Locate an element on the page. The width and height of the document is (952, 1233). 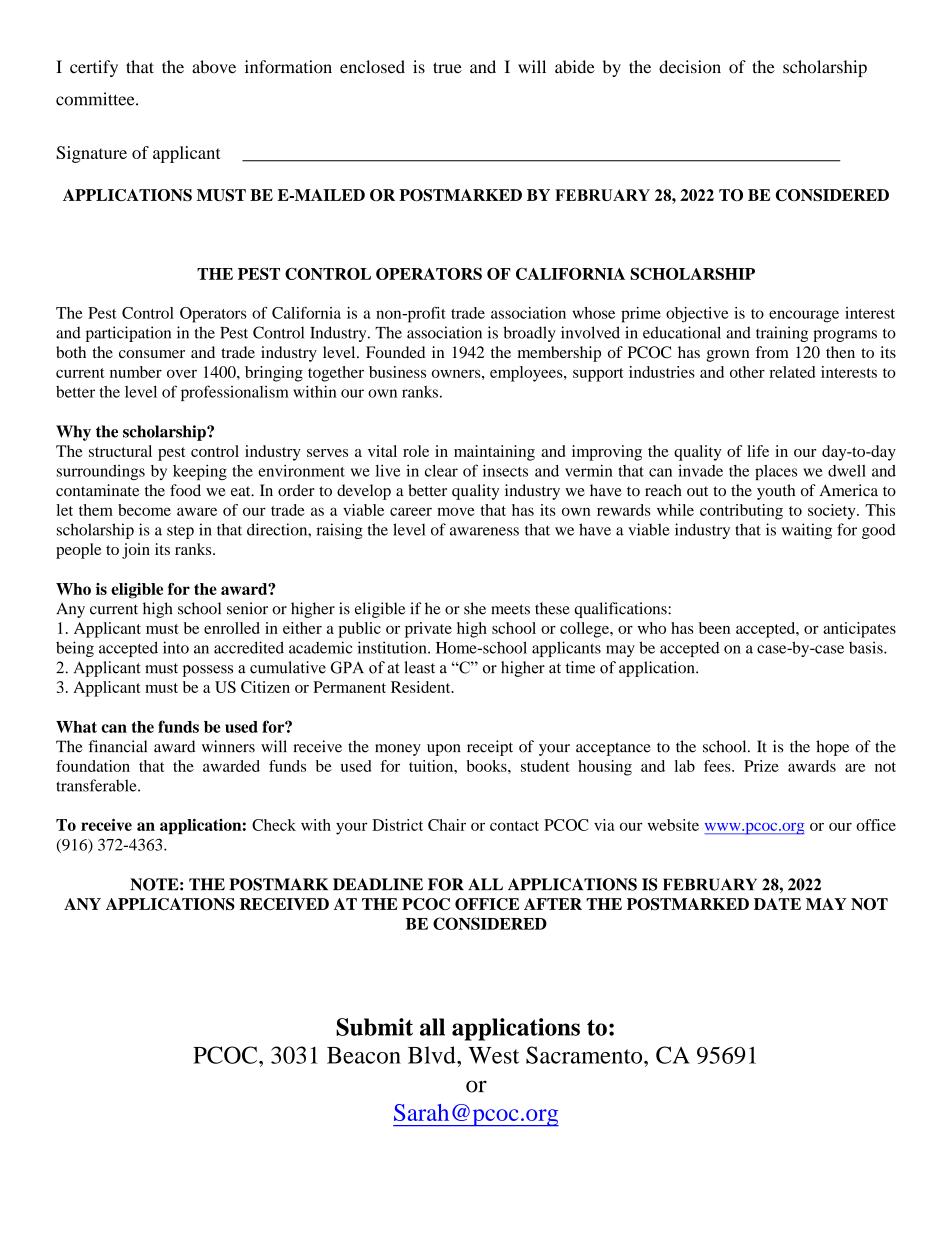
West is located at coordinates (493, 1055).
